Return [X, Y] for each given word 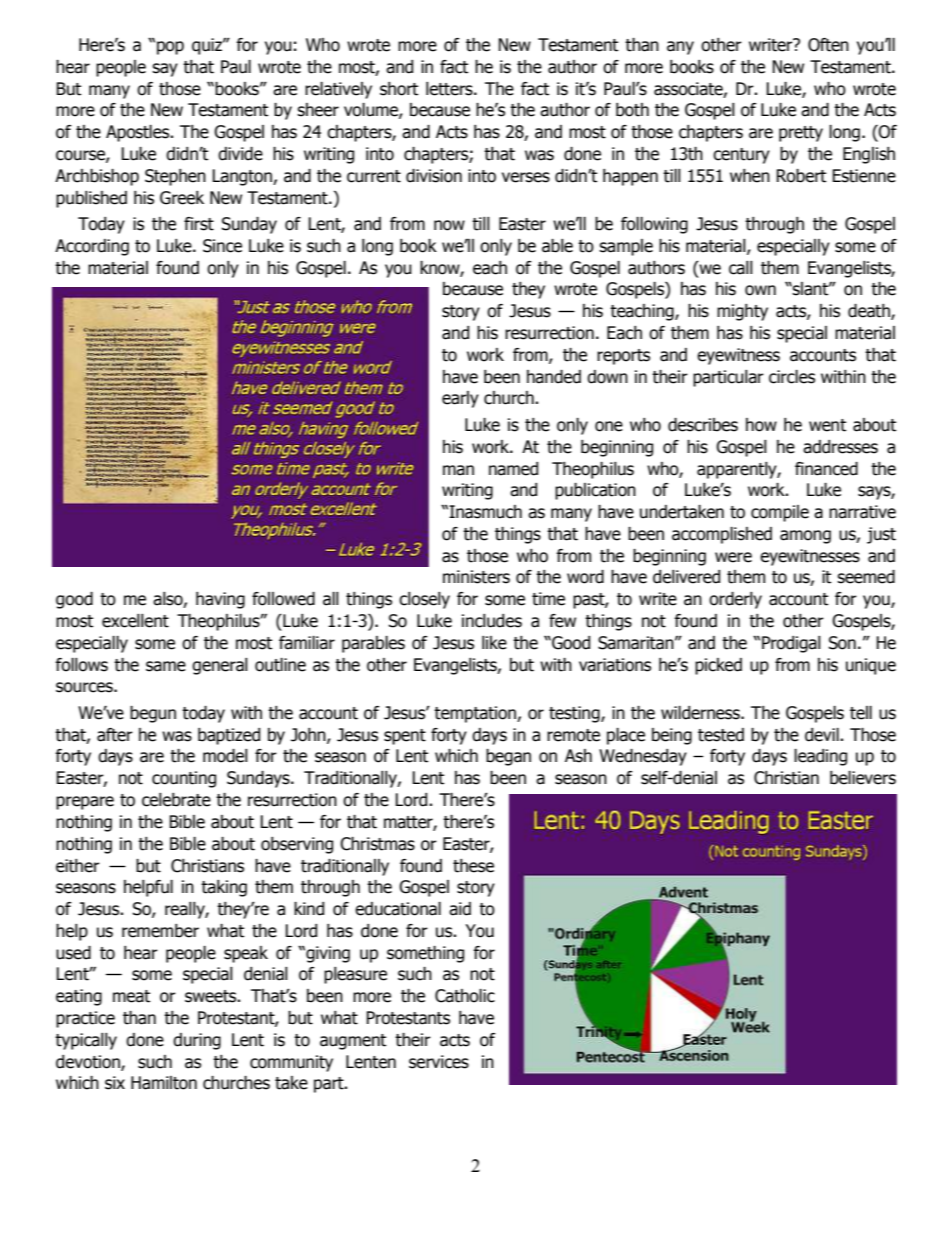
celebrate [176, 800]
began [508, 757]
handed [554, 377]
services [439, 1062]
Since [222, 246]
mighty [742, 312]
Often [828, 45]
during [197, 1041]
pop [170, 48]
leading [820, 757]
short [399, 89]
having [220, 600]
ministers [476, 577]
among [805, 537]
